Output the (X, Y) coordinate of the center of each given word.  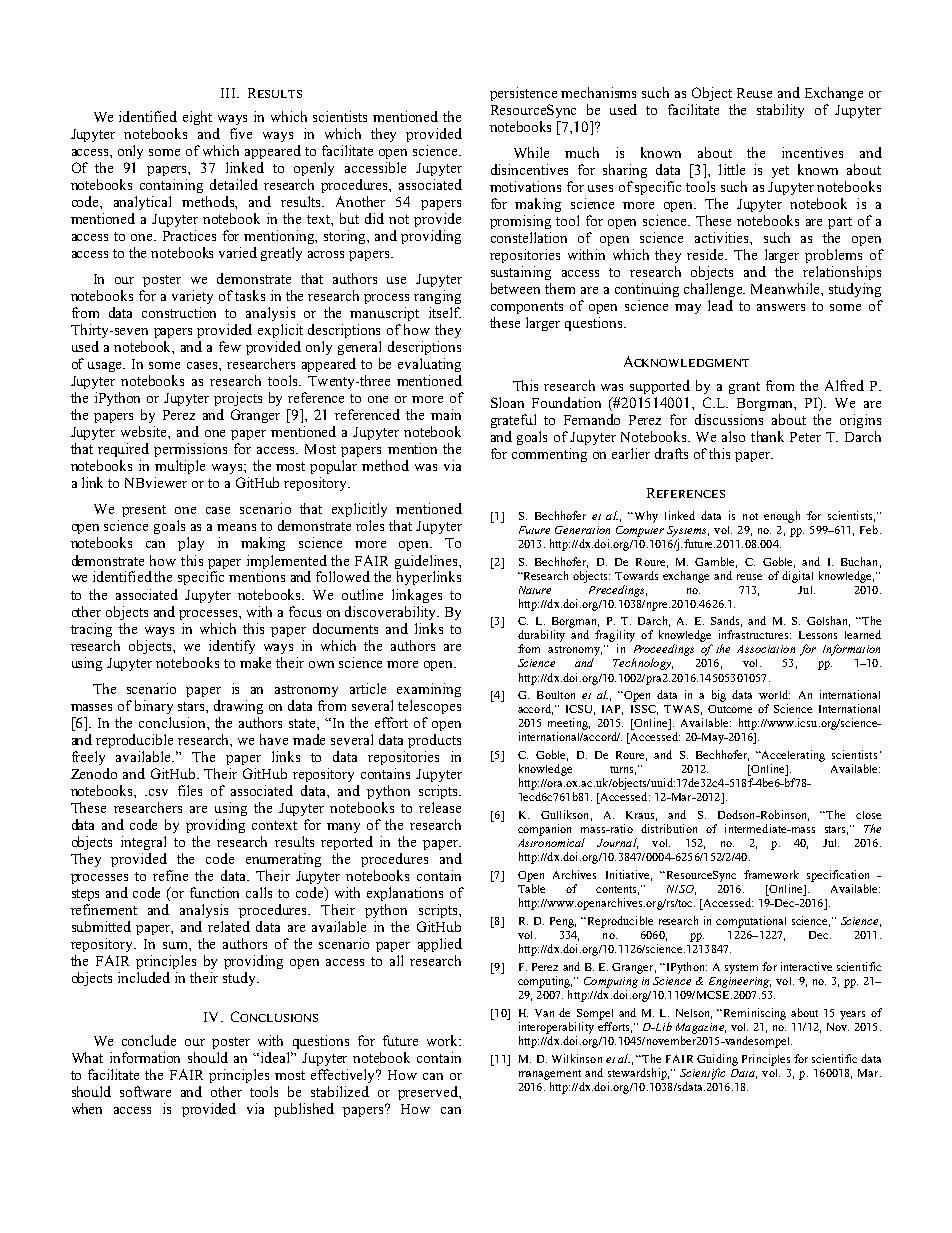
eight (197, 118)
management (550, 1075)
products (434, 741)
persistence (523, 94)
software (145, 1091)
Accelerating (792, 756)
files (190, 790)
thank (767, 436)
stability (780, 111)
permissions (190, 450)
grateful (513, 421)
